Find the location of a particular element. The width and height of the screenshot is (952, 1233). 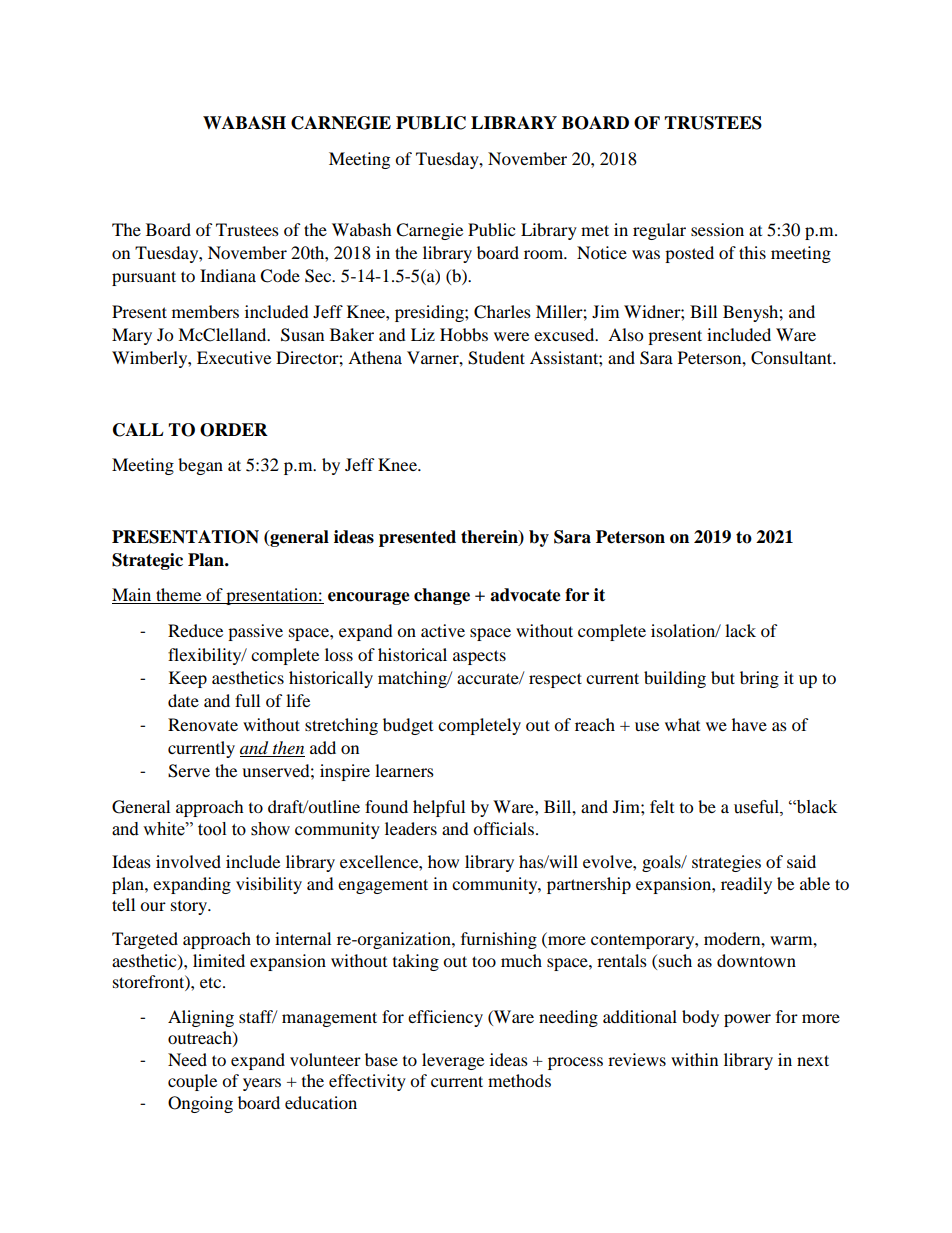

couple is located at coordinates (192, 1082).
